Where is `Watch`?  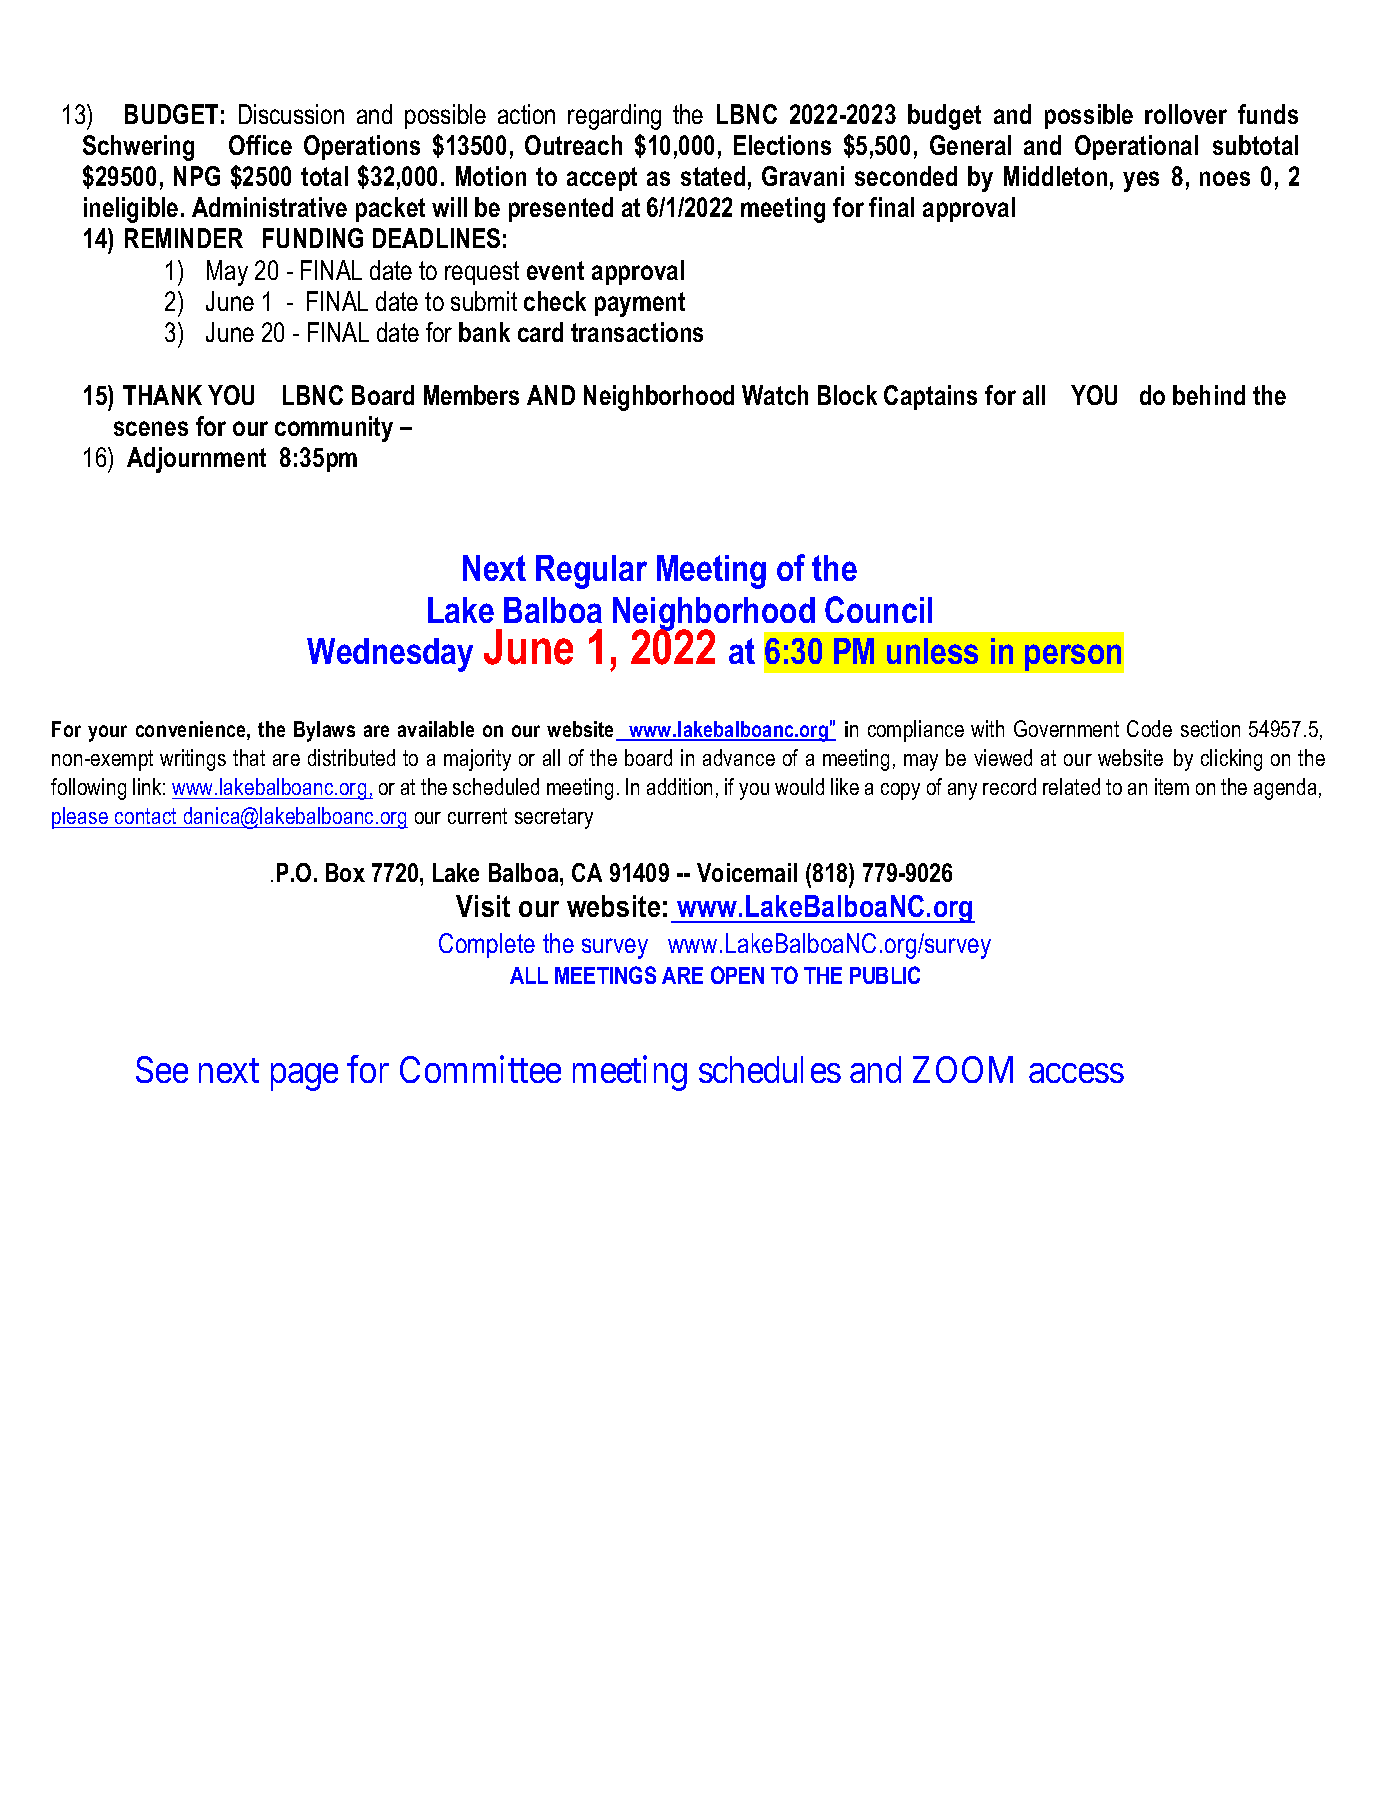
Watch is located at coordinates (775, 395).
